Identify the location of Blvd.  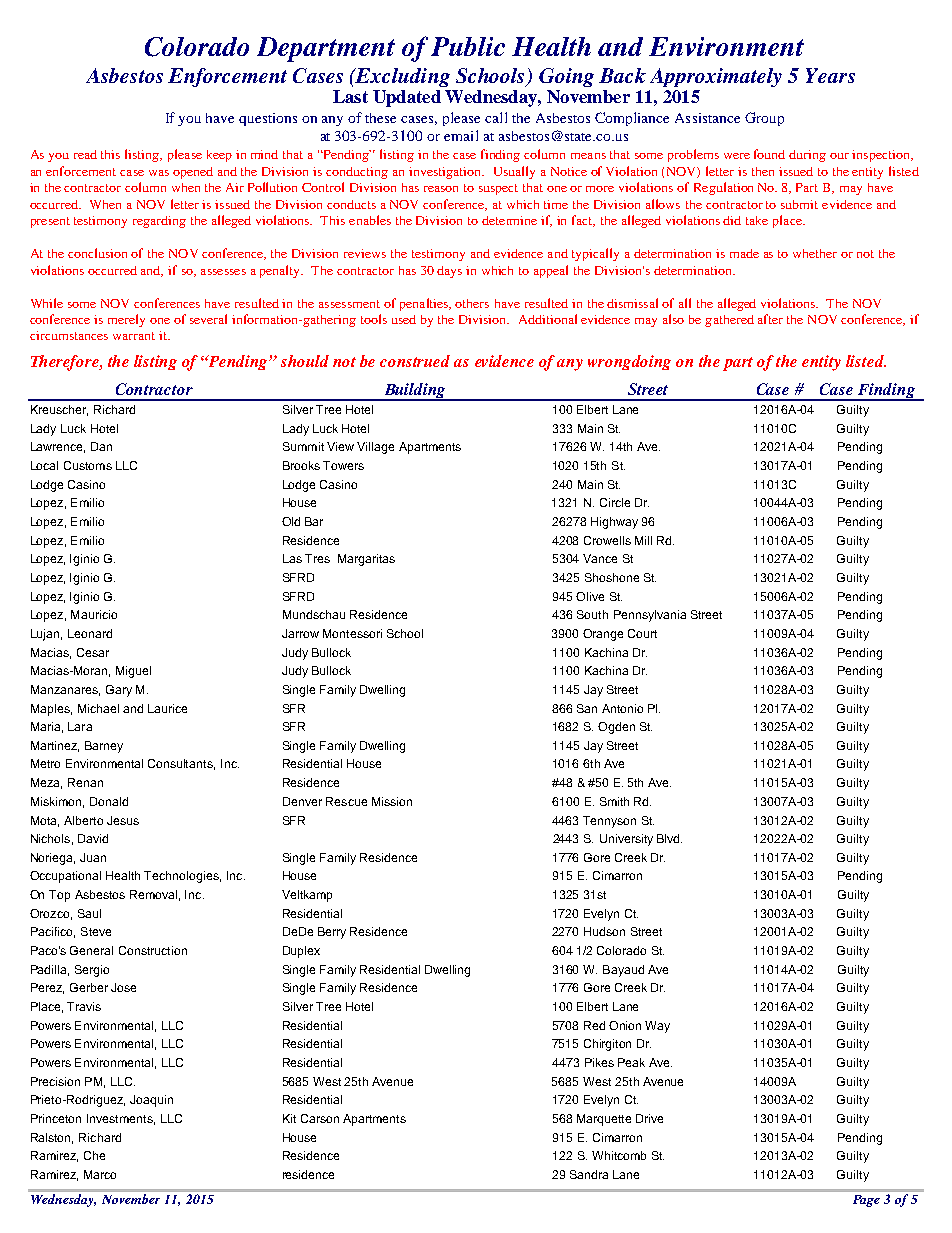
(669, 838).
